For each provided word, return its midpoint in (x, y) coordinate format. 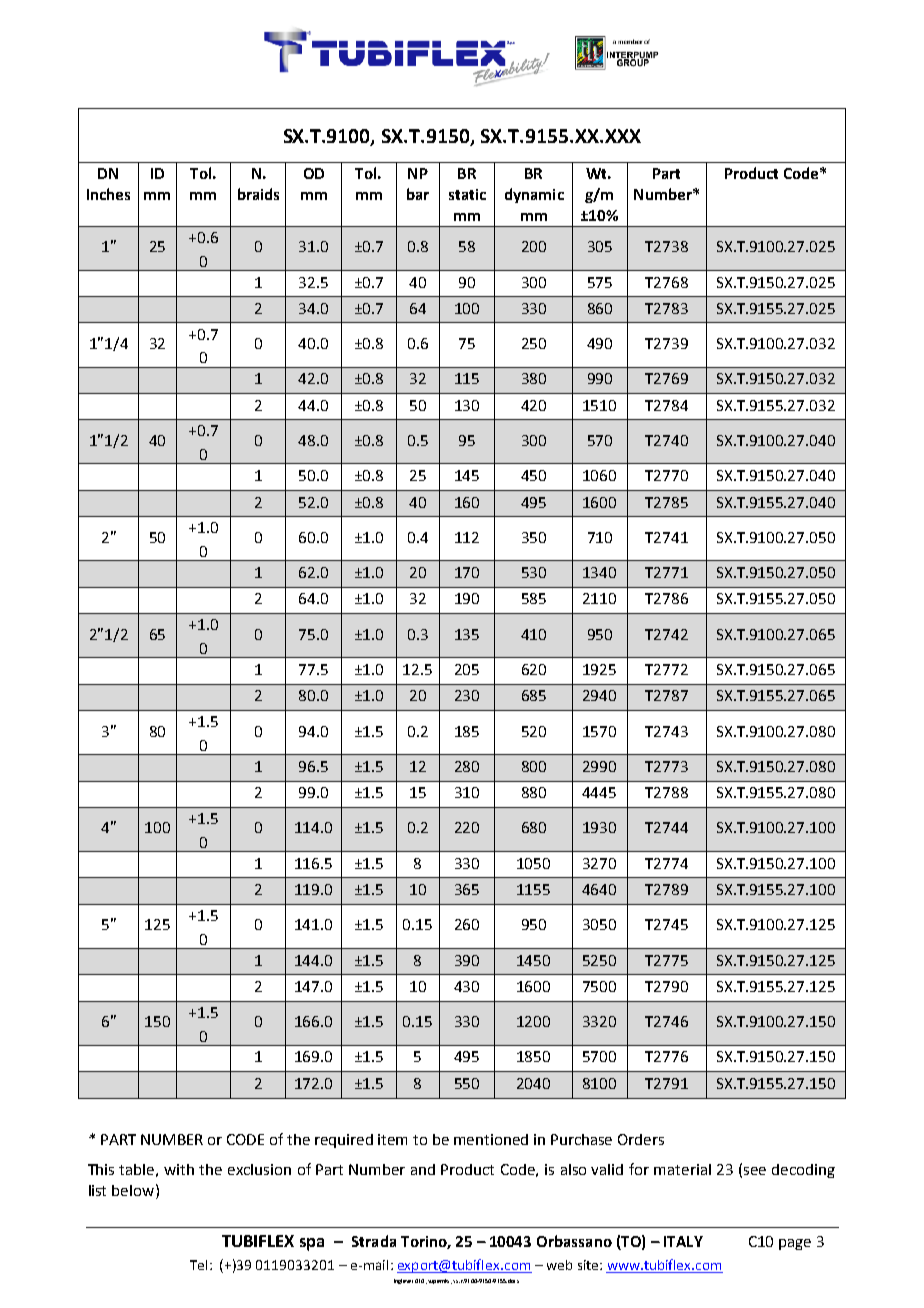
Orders (641, 1139)
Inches (108, 194)
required (344, 1141)
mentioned (491, 1139)
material (682, 1169)
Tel (198, 1265)
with (179, 1169)
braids (258, 194)
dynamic (534, 195)
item (392, 1139)
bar (418, 194)
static (467, 194)
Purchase (581, 1139)
